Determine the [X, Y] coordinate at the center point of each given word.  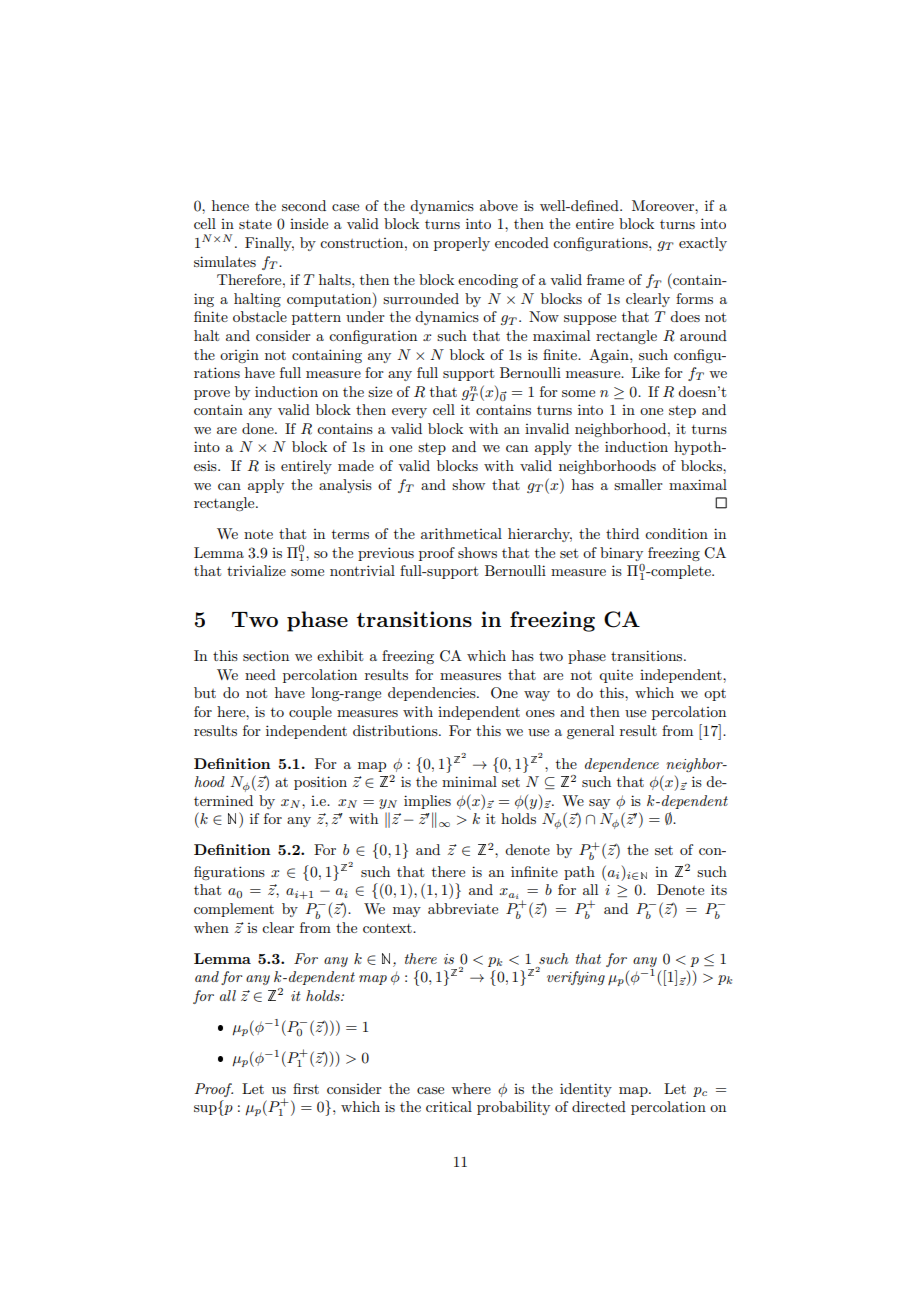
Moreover [664, 205]
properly [462, 244]
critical [449, 1106]
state [255, 224]
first [306, 1088]
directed [599, 1106]
